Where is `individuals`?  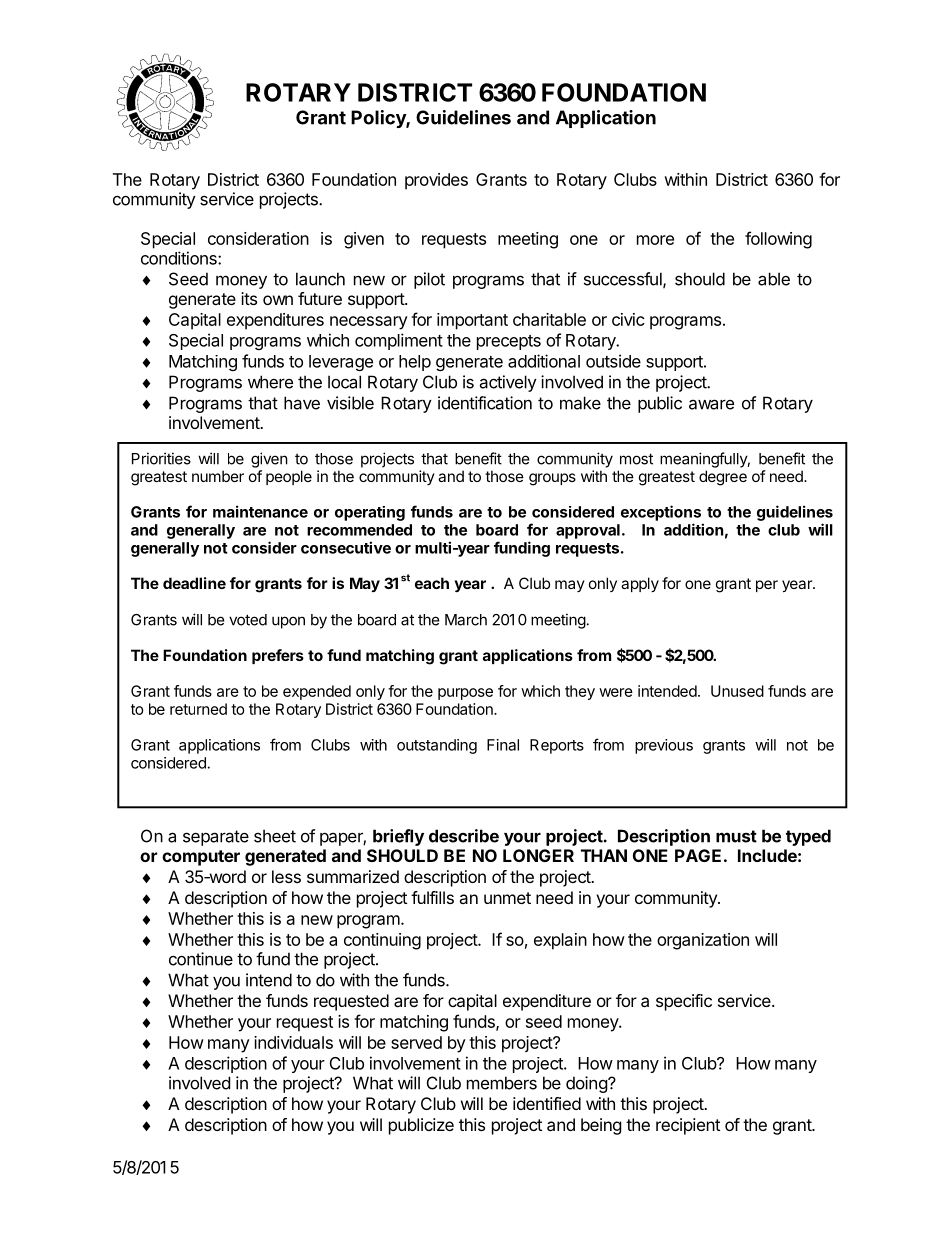 individuals is located at coordinates (293, 1042).
